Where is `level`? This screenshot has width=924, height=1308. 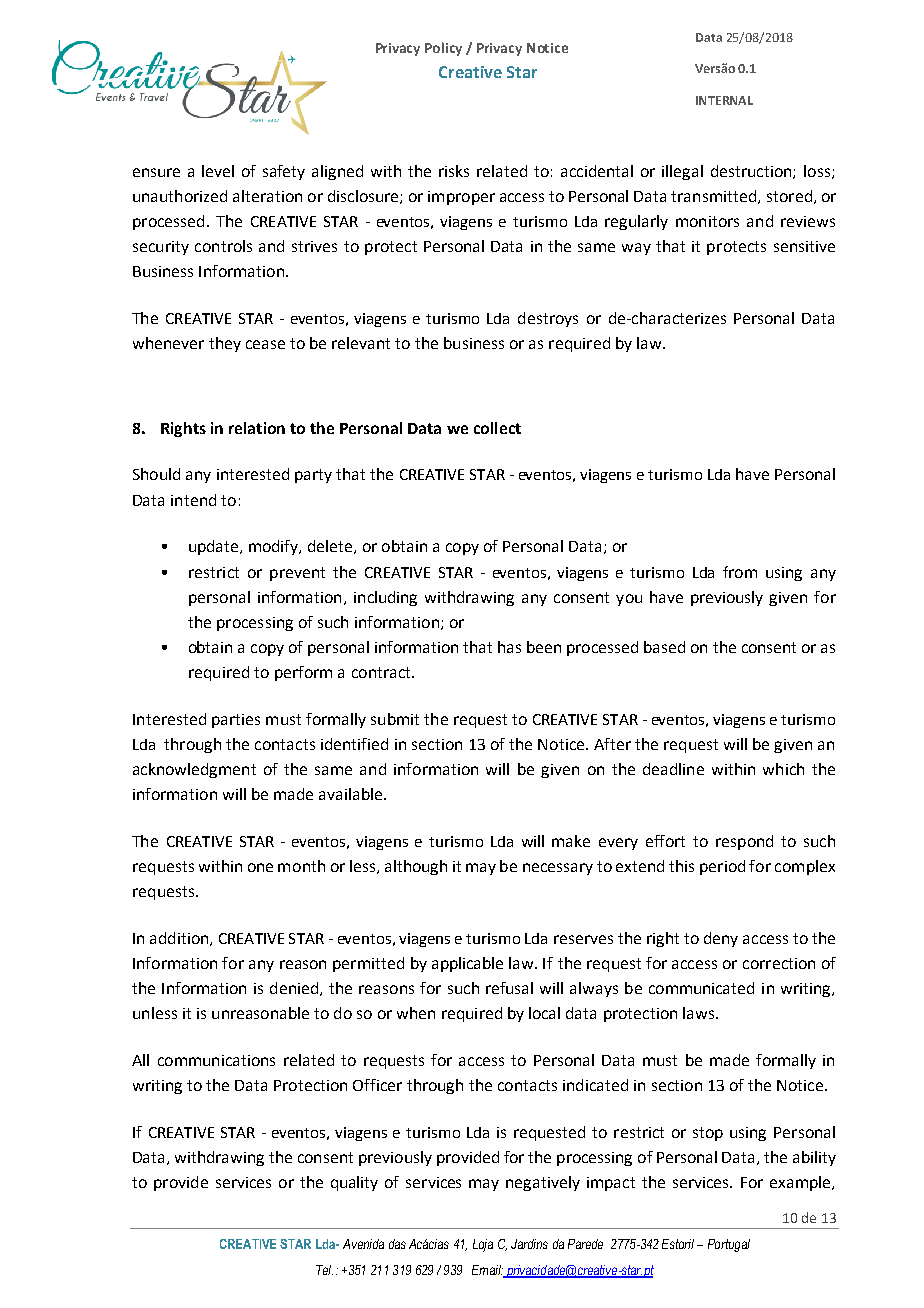
level is located at coordinates (218, 171).
